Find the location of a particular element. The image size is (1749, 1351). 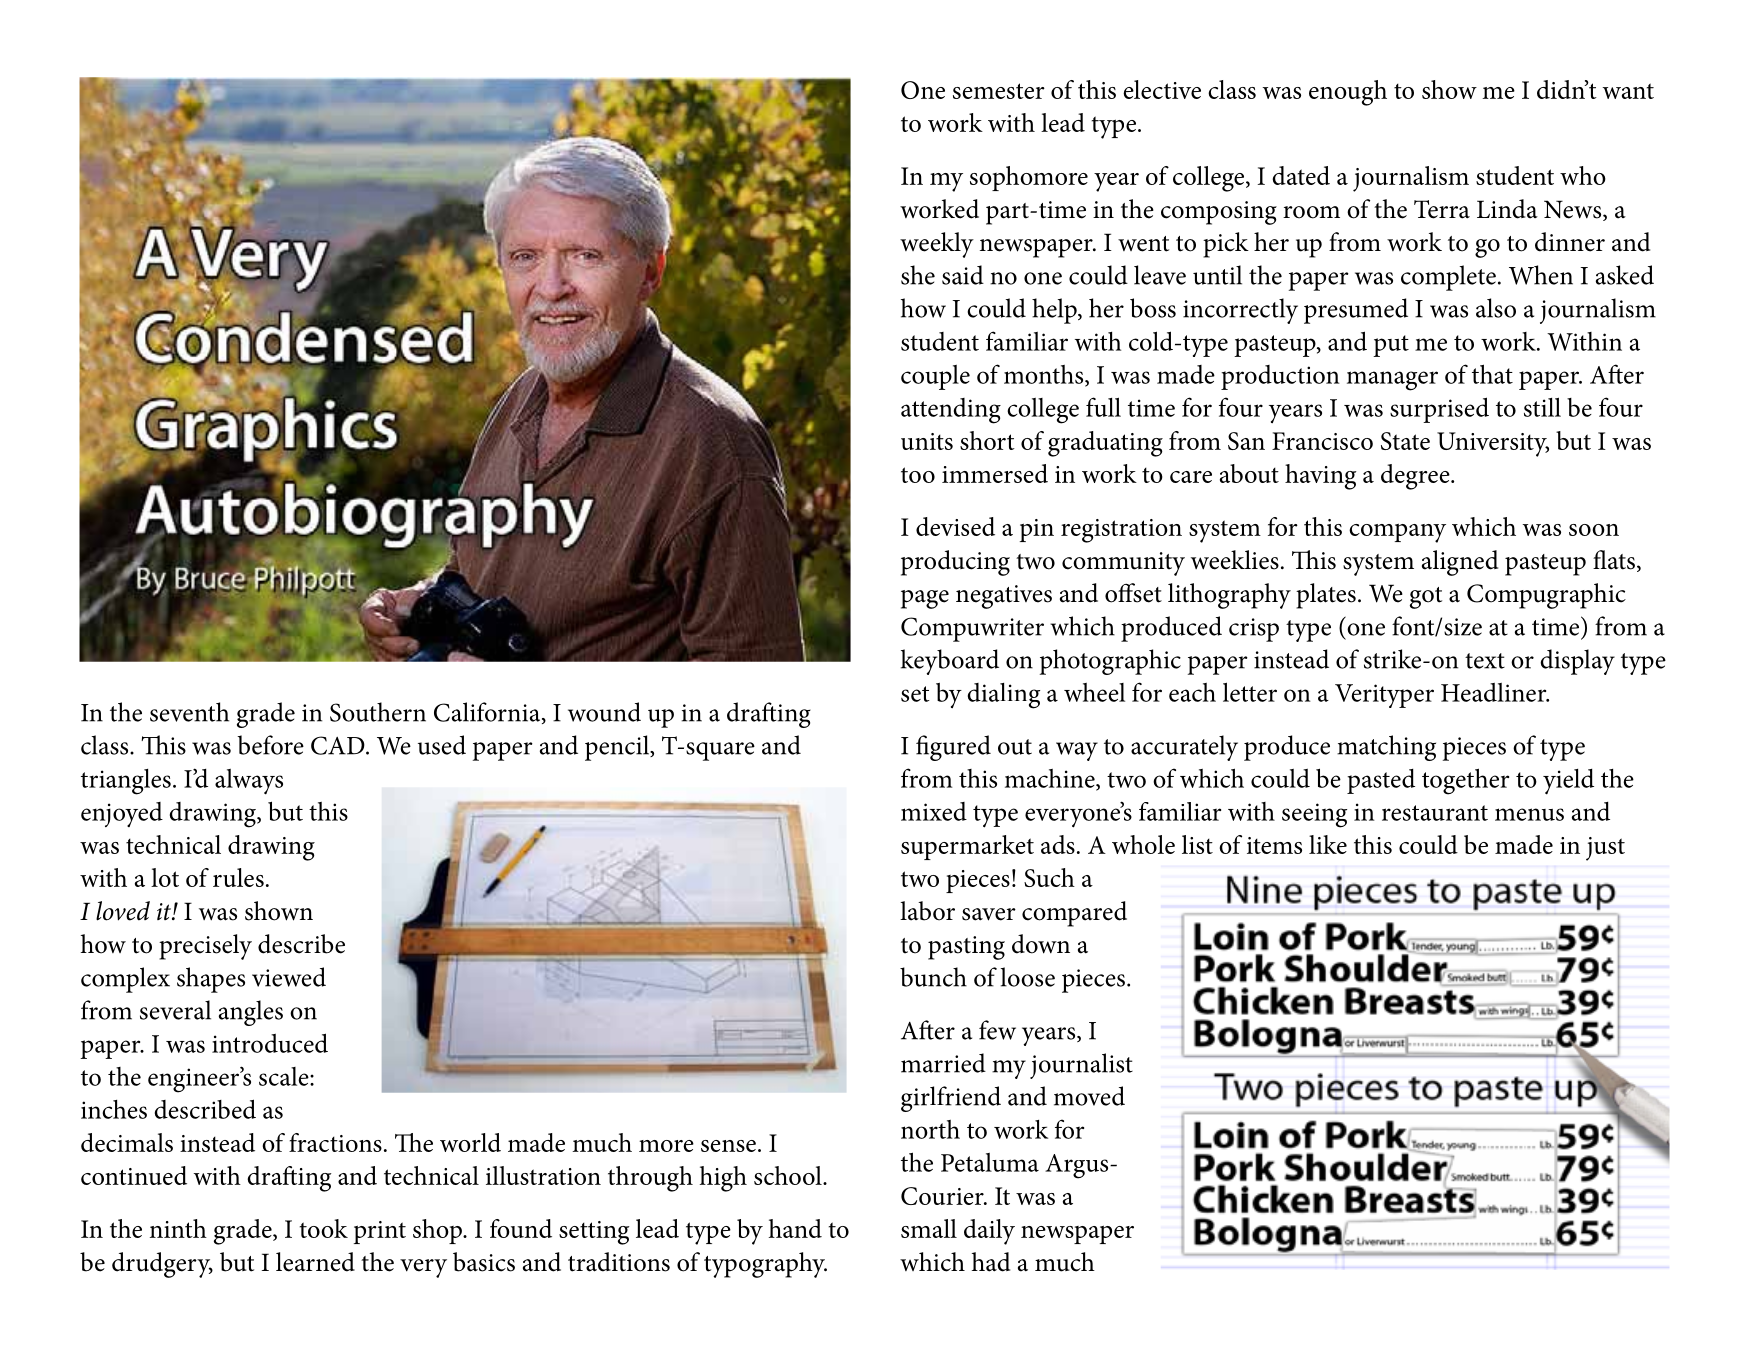

elective is located at coordinates (1162, 89).
